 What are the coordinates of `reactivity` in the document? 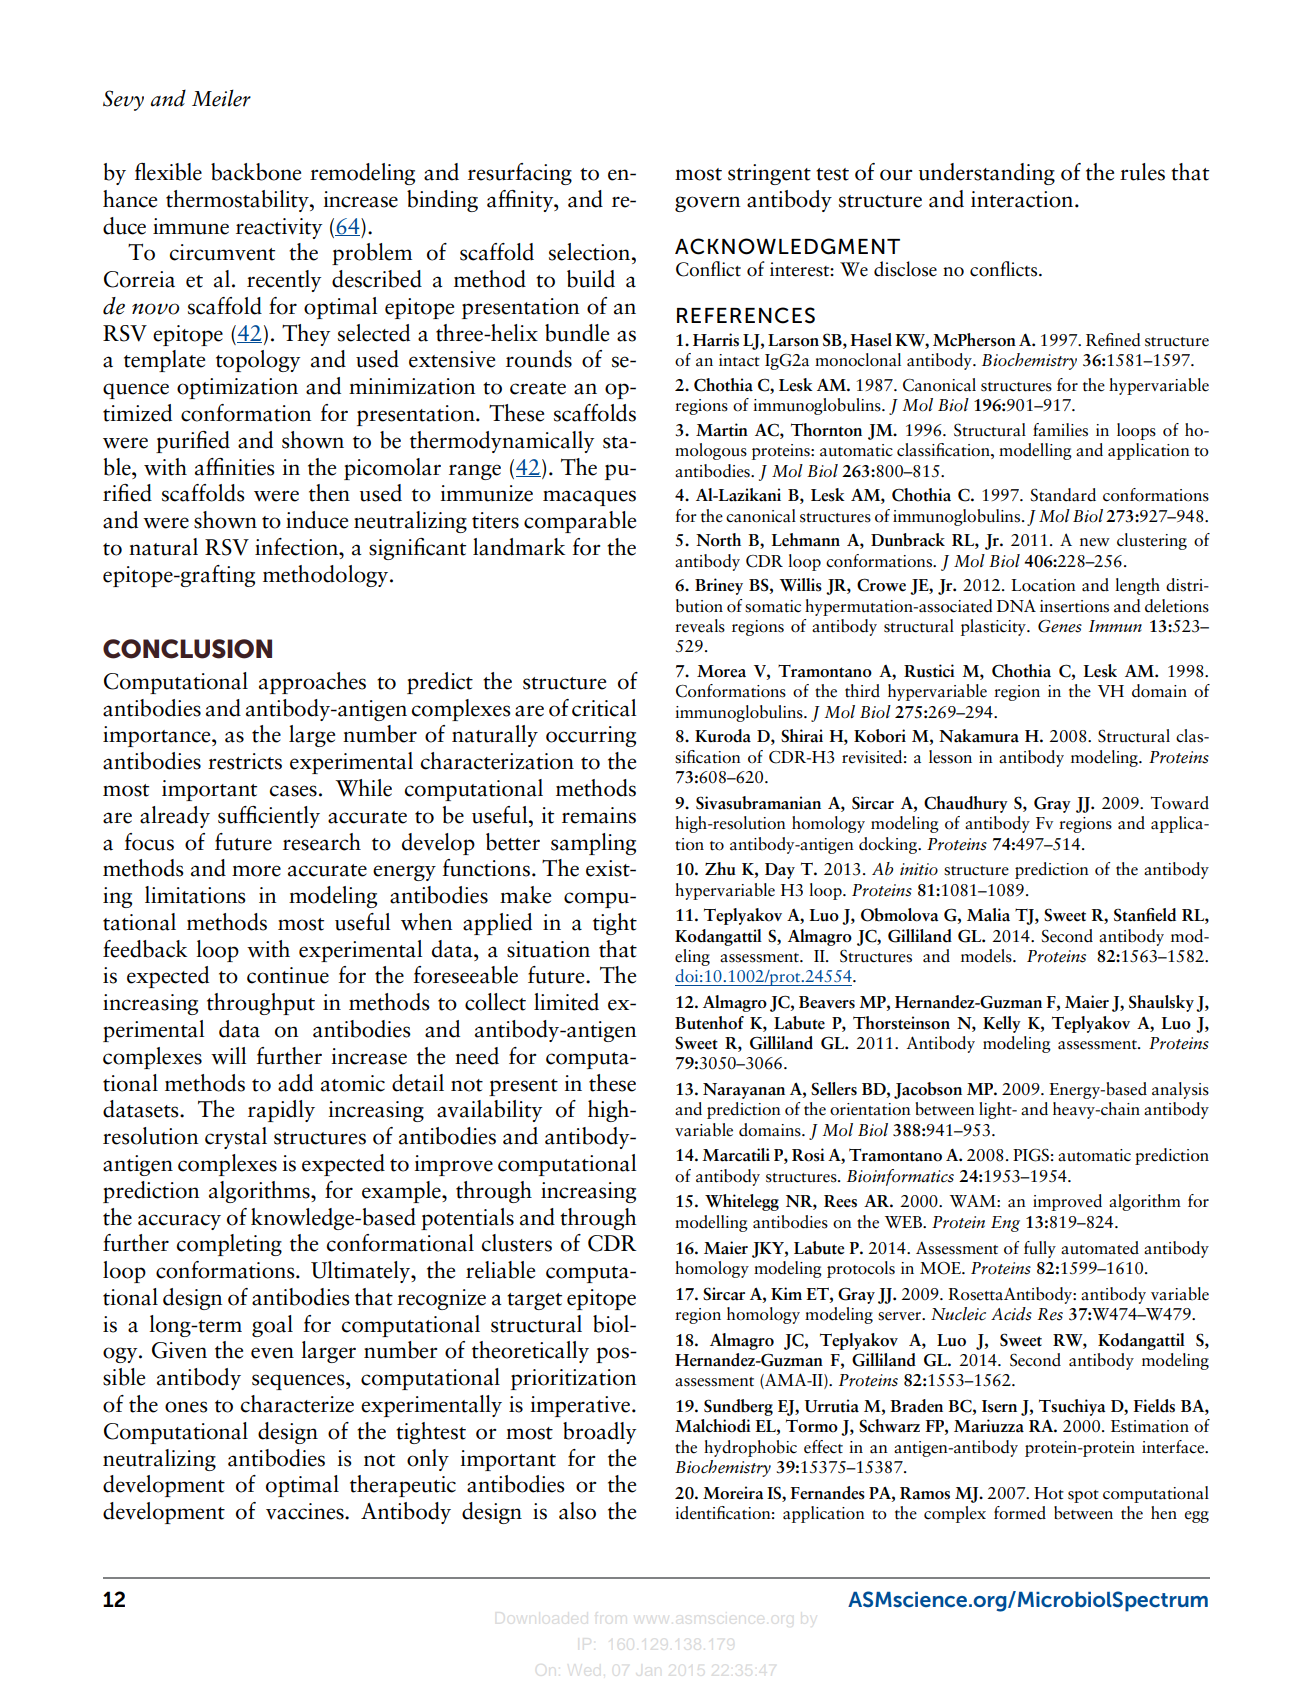 It's located at (279, 228).
